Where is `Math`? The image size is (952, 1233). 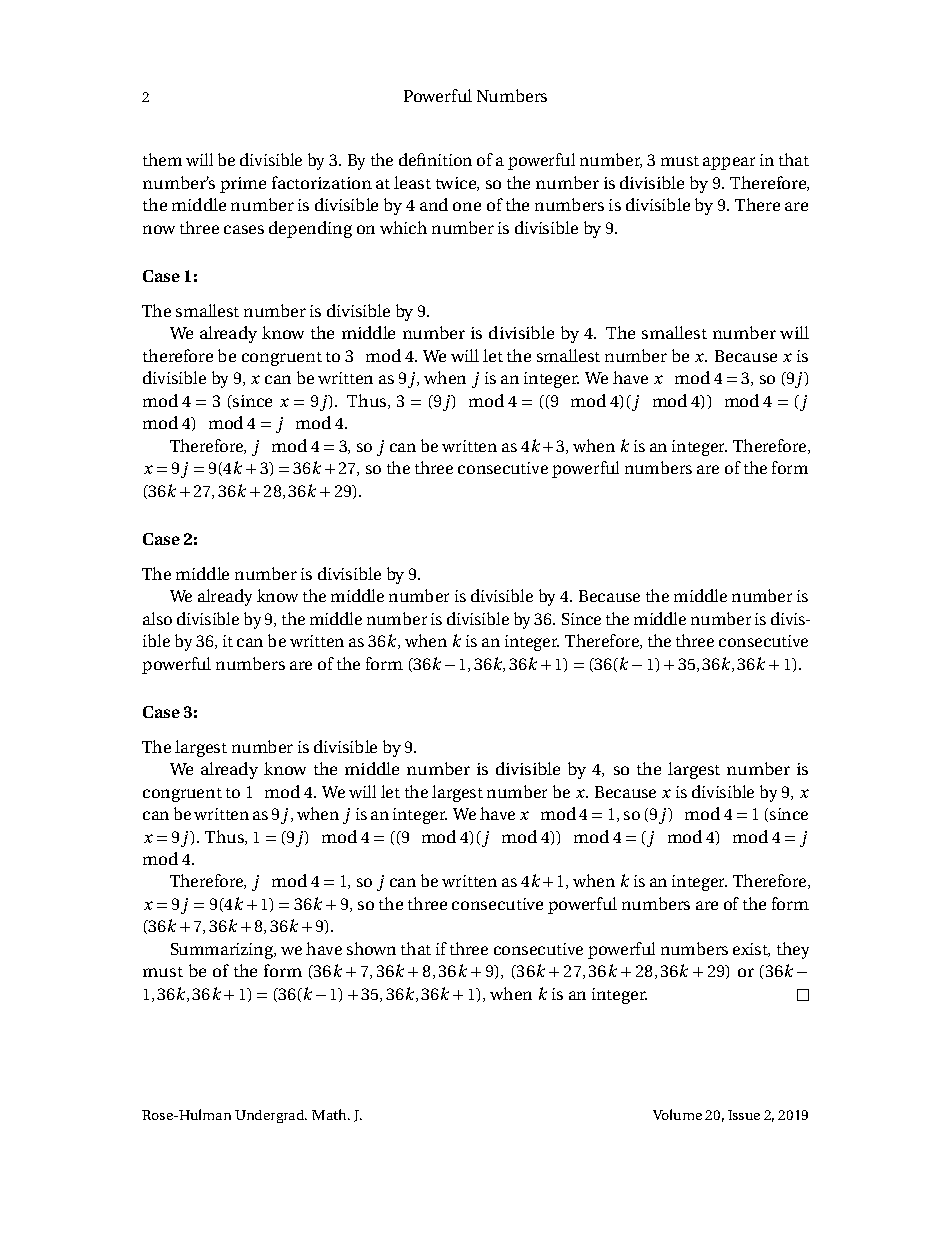 Math is located at coordinates (330, 1114).
